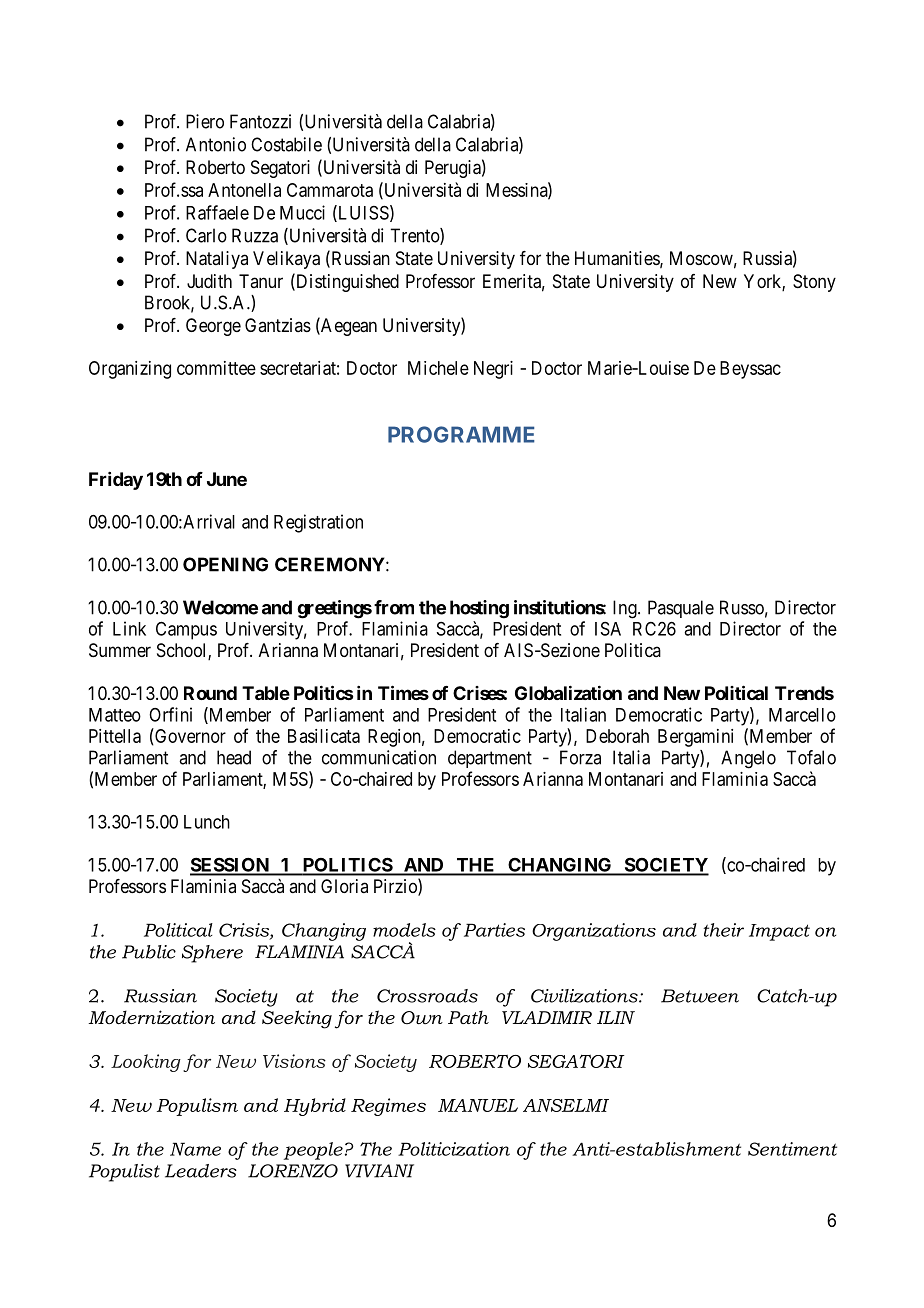 This page has width=924, height=1308. What do you see at coordinates (814, 283) in the page?
I see `Stony` at bounding box center [814, 283].
